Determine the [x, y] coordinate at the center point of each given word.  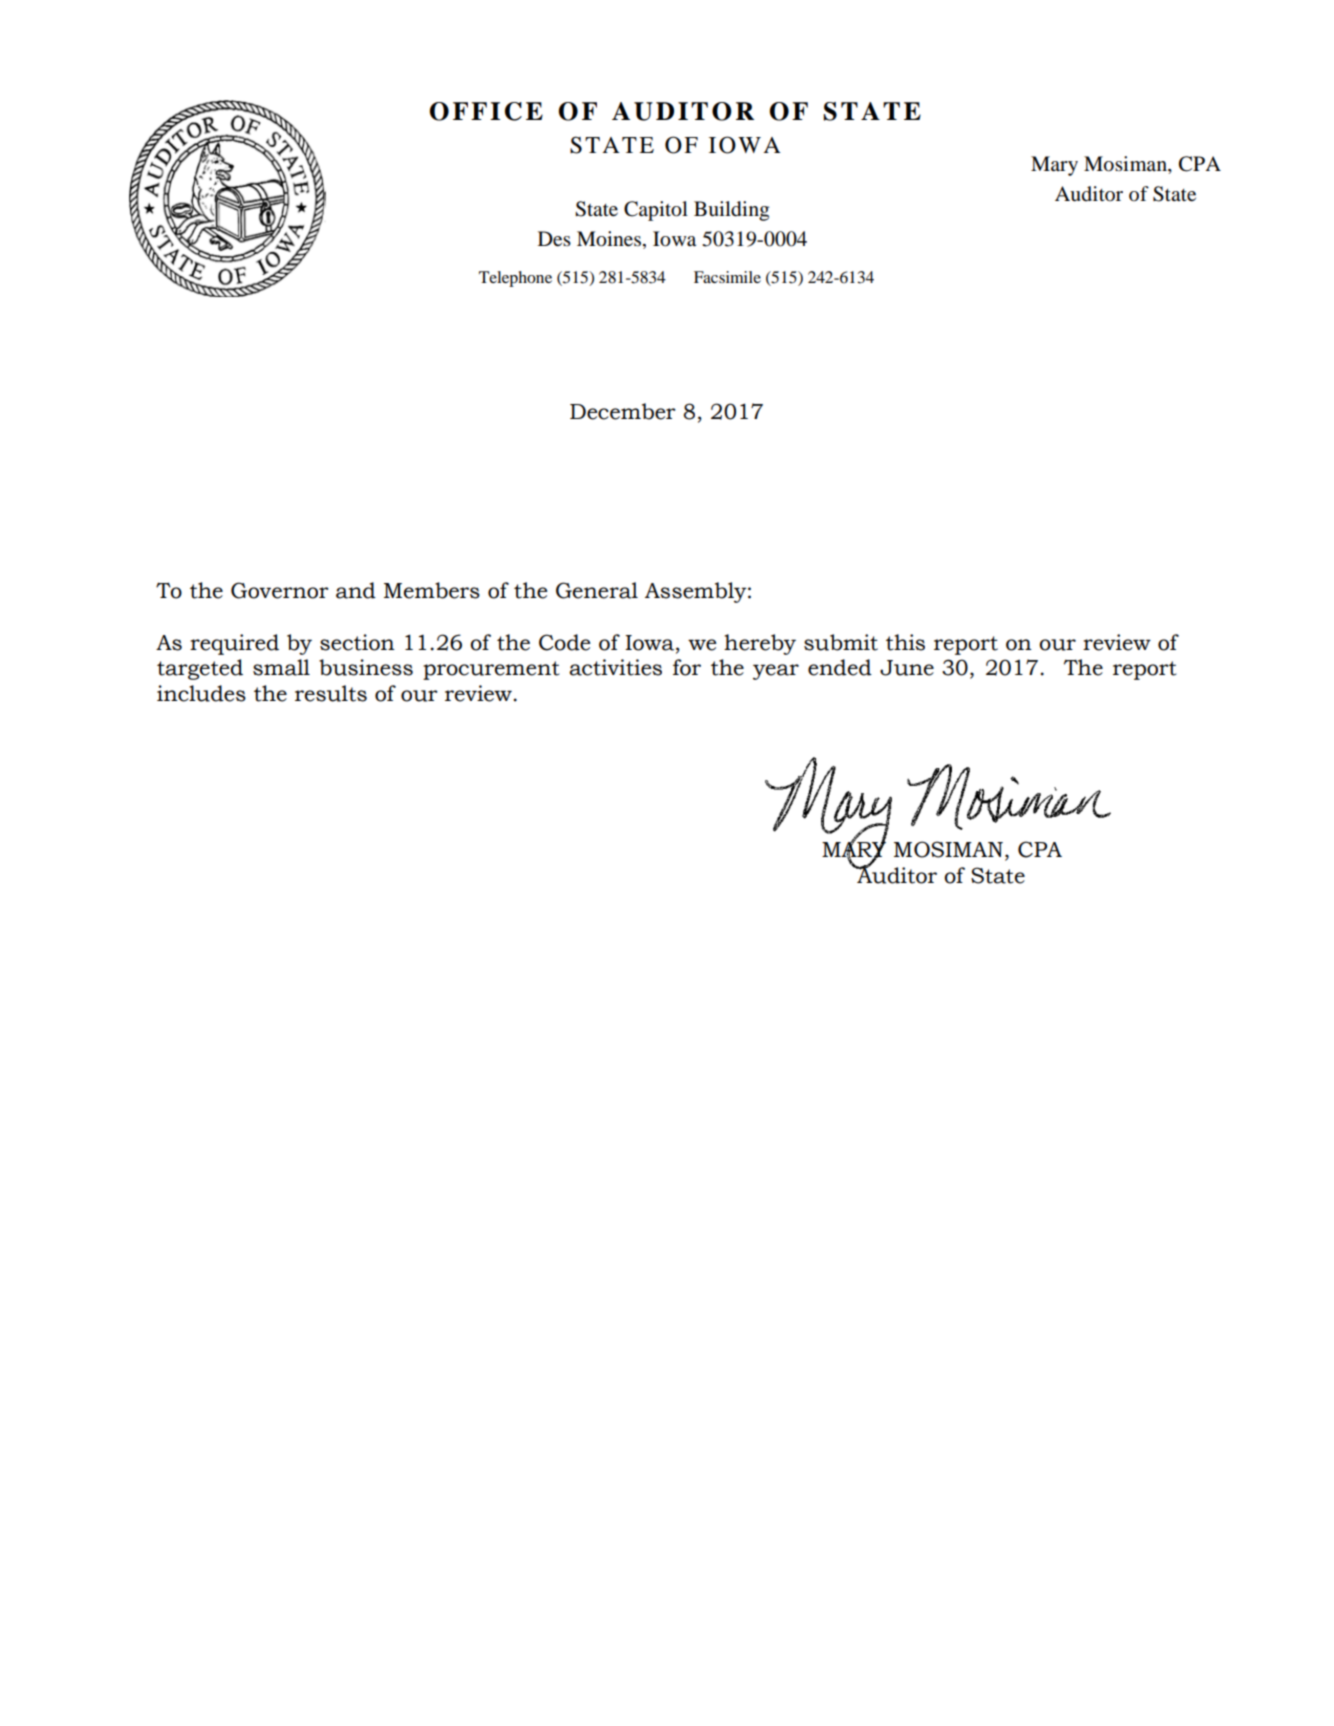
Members [432, 590]
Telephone [515, 279]
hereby [760, 644]
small [281, 667]
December [623, 411]
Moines [610, 240]
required [234, 644]
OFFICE [486, 111]
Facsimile [727, 277]
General [597, 590]
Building [731, 211]
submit [841, 642]
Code [564, 642]
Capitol [656, 211]
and [356, 590]
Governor [280, 590]
